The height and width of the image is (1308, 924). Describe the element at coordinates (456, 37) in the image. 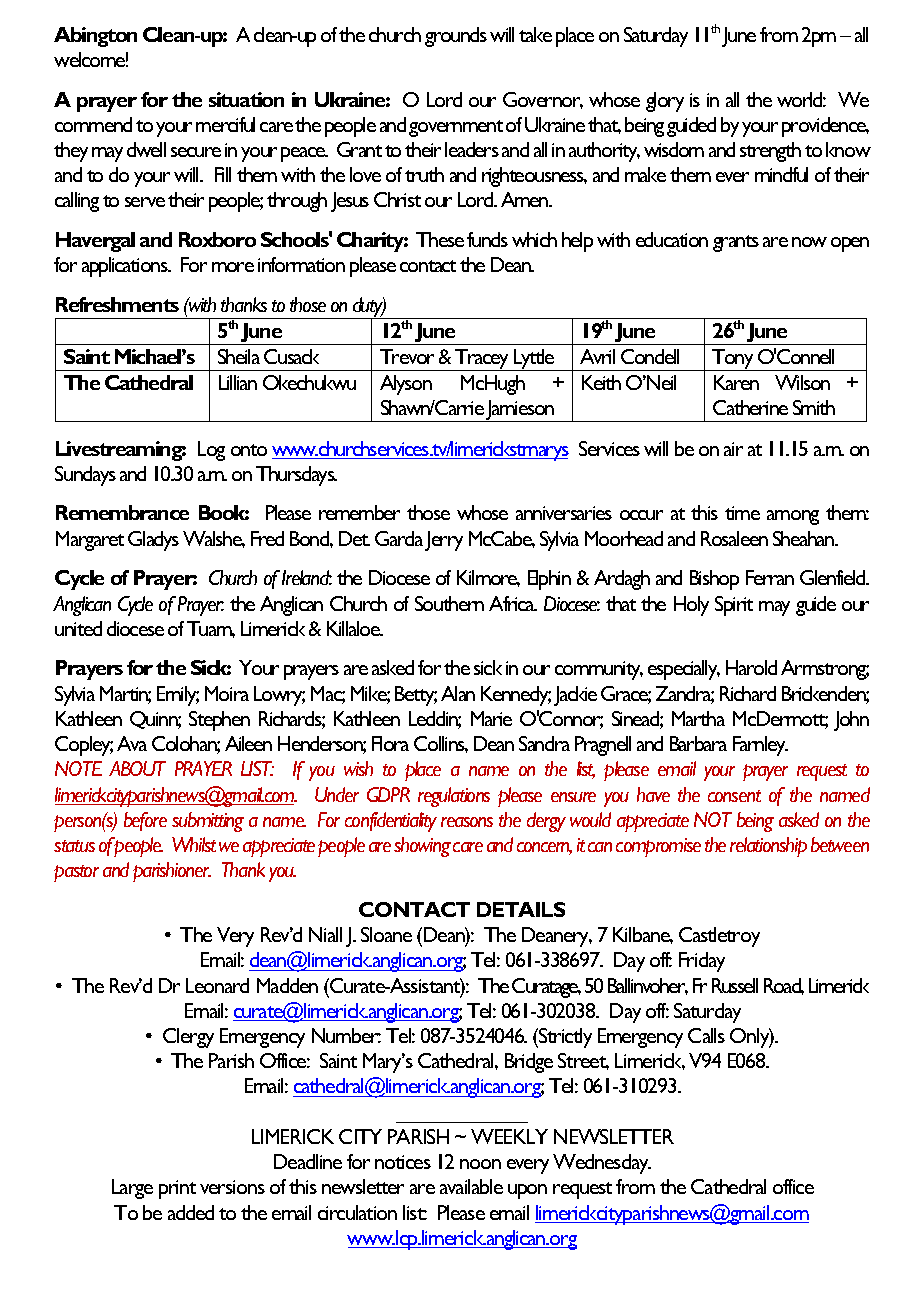

I see `grounds` at that location.
